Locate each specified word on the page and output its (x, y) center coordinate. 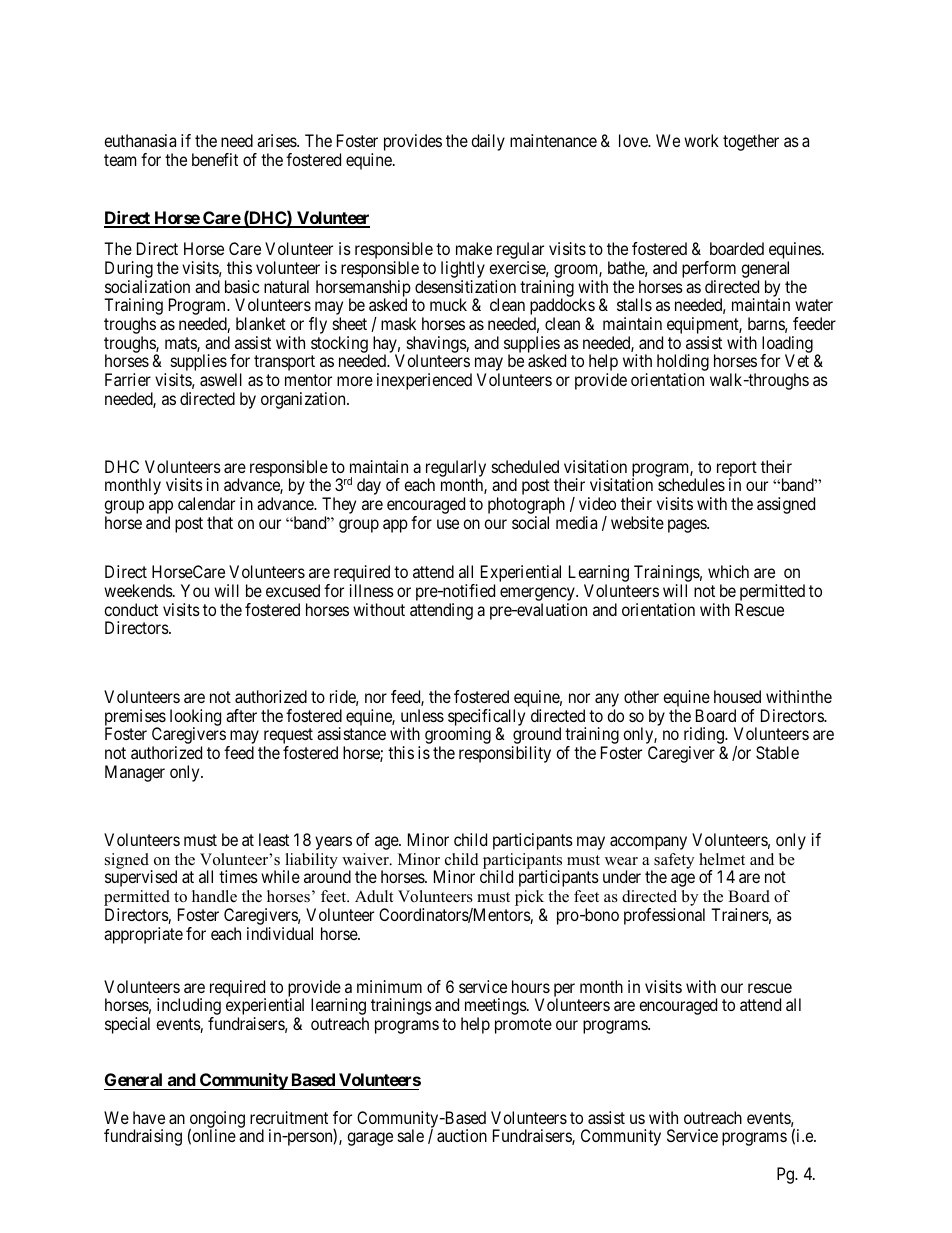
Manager (135, 773)
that (220, 522)
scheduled (525, 466)
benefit (215, 159)
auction (462, 1135)
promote (523, 1026)
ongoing (217, 1120)
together (751, 142)
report (737, 470)
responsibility (505, 754)
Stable (777, 752)
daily (488, 142)
